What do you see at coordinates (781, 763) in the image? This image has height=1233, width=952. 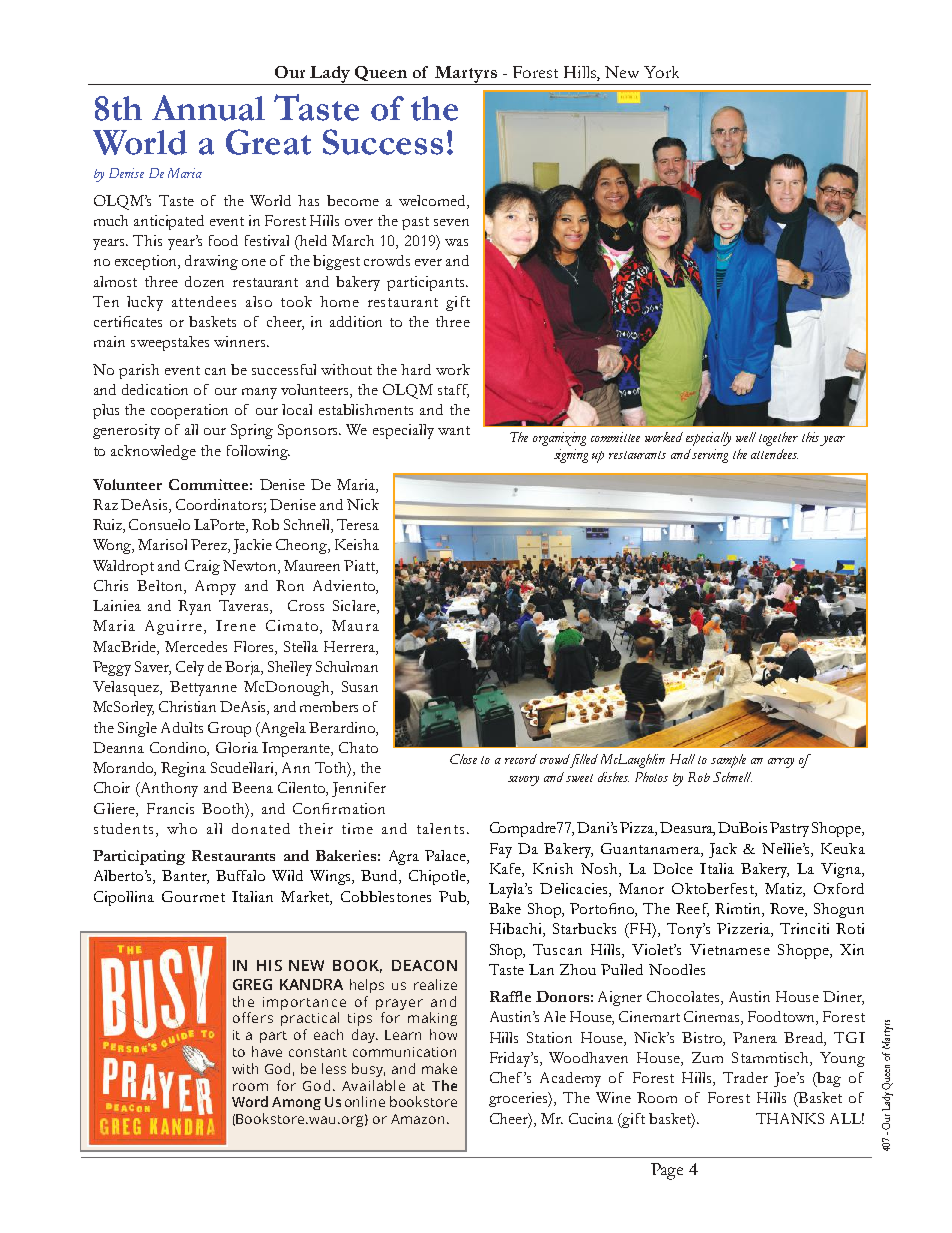 I see `array` at bounding box center [781, 763].
